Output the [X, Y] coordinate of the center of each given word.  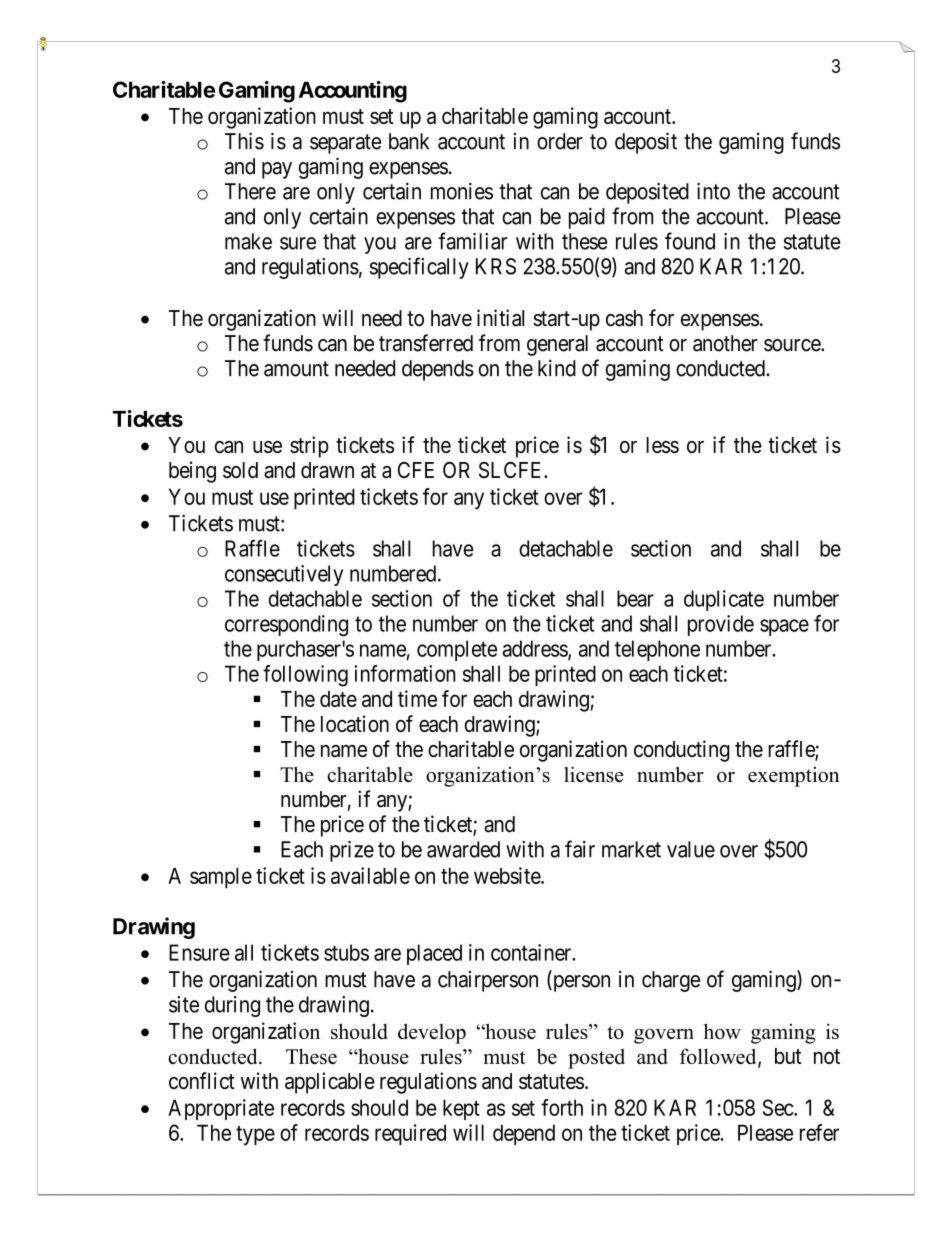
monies [462, 191]
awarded [463, 849]
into [713, 191]
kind [557, 368]
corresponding [286, 626]
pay [277, 170]
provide [721, 625]
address [536, 649]
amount [296, 369]
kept [461, 1109]
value [691, 849]
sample [221, 878]
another [725, 343]
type [255, 1135]
